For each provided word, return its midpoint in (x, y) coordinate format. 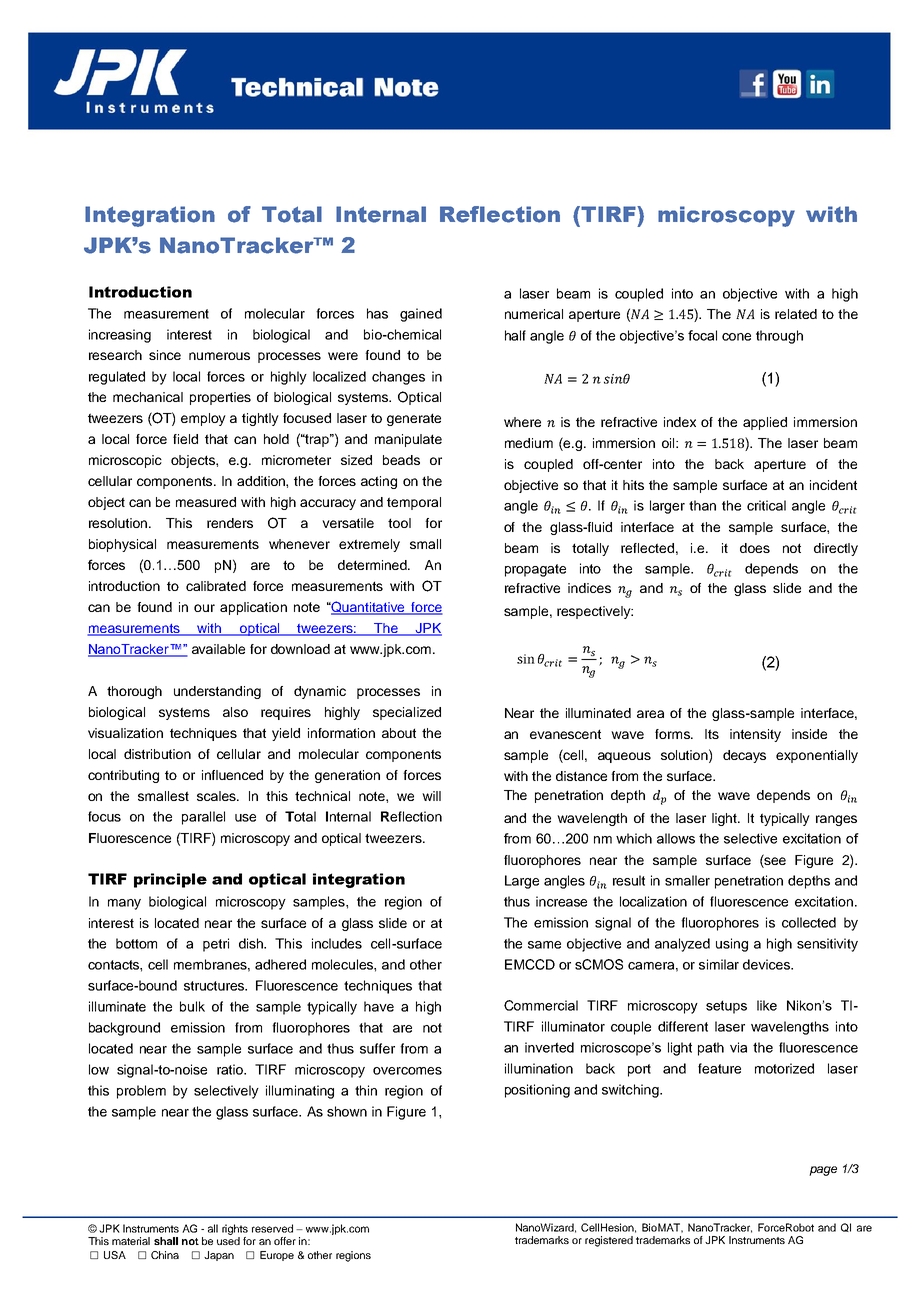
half (515, 335)
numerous (219, 356)
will (431, 796)
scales (217, 796)
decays (744, 756)
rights (235, 1229)
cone (736, 337)
